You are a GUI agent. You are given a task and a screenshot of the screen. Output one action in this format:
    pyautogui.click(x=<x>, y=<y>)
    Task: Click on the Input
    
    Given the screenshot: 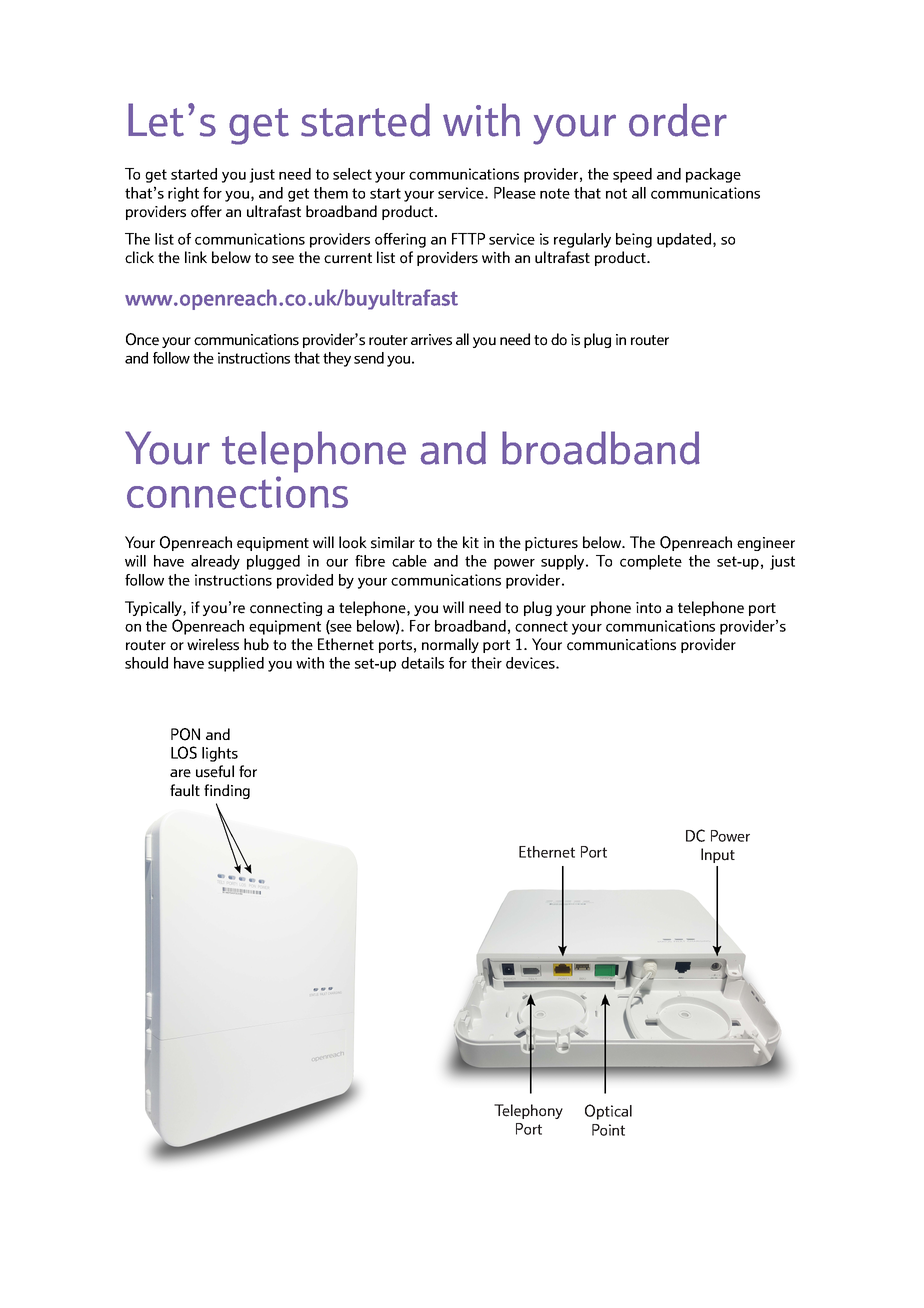 What is the action you would take?
    pyautogui.click(x=718, y=855)
